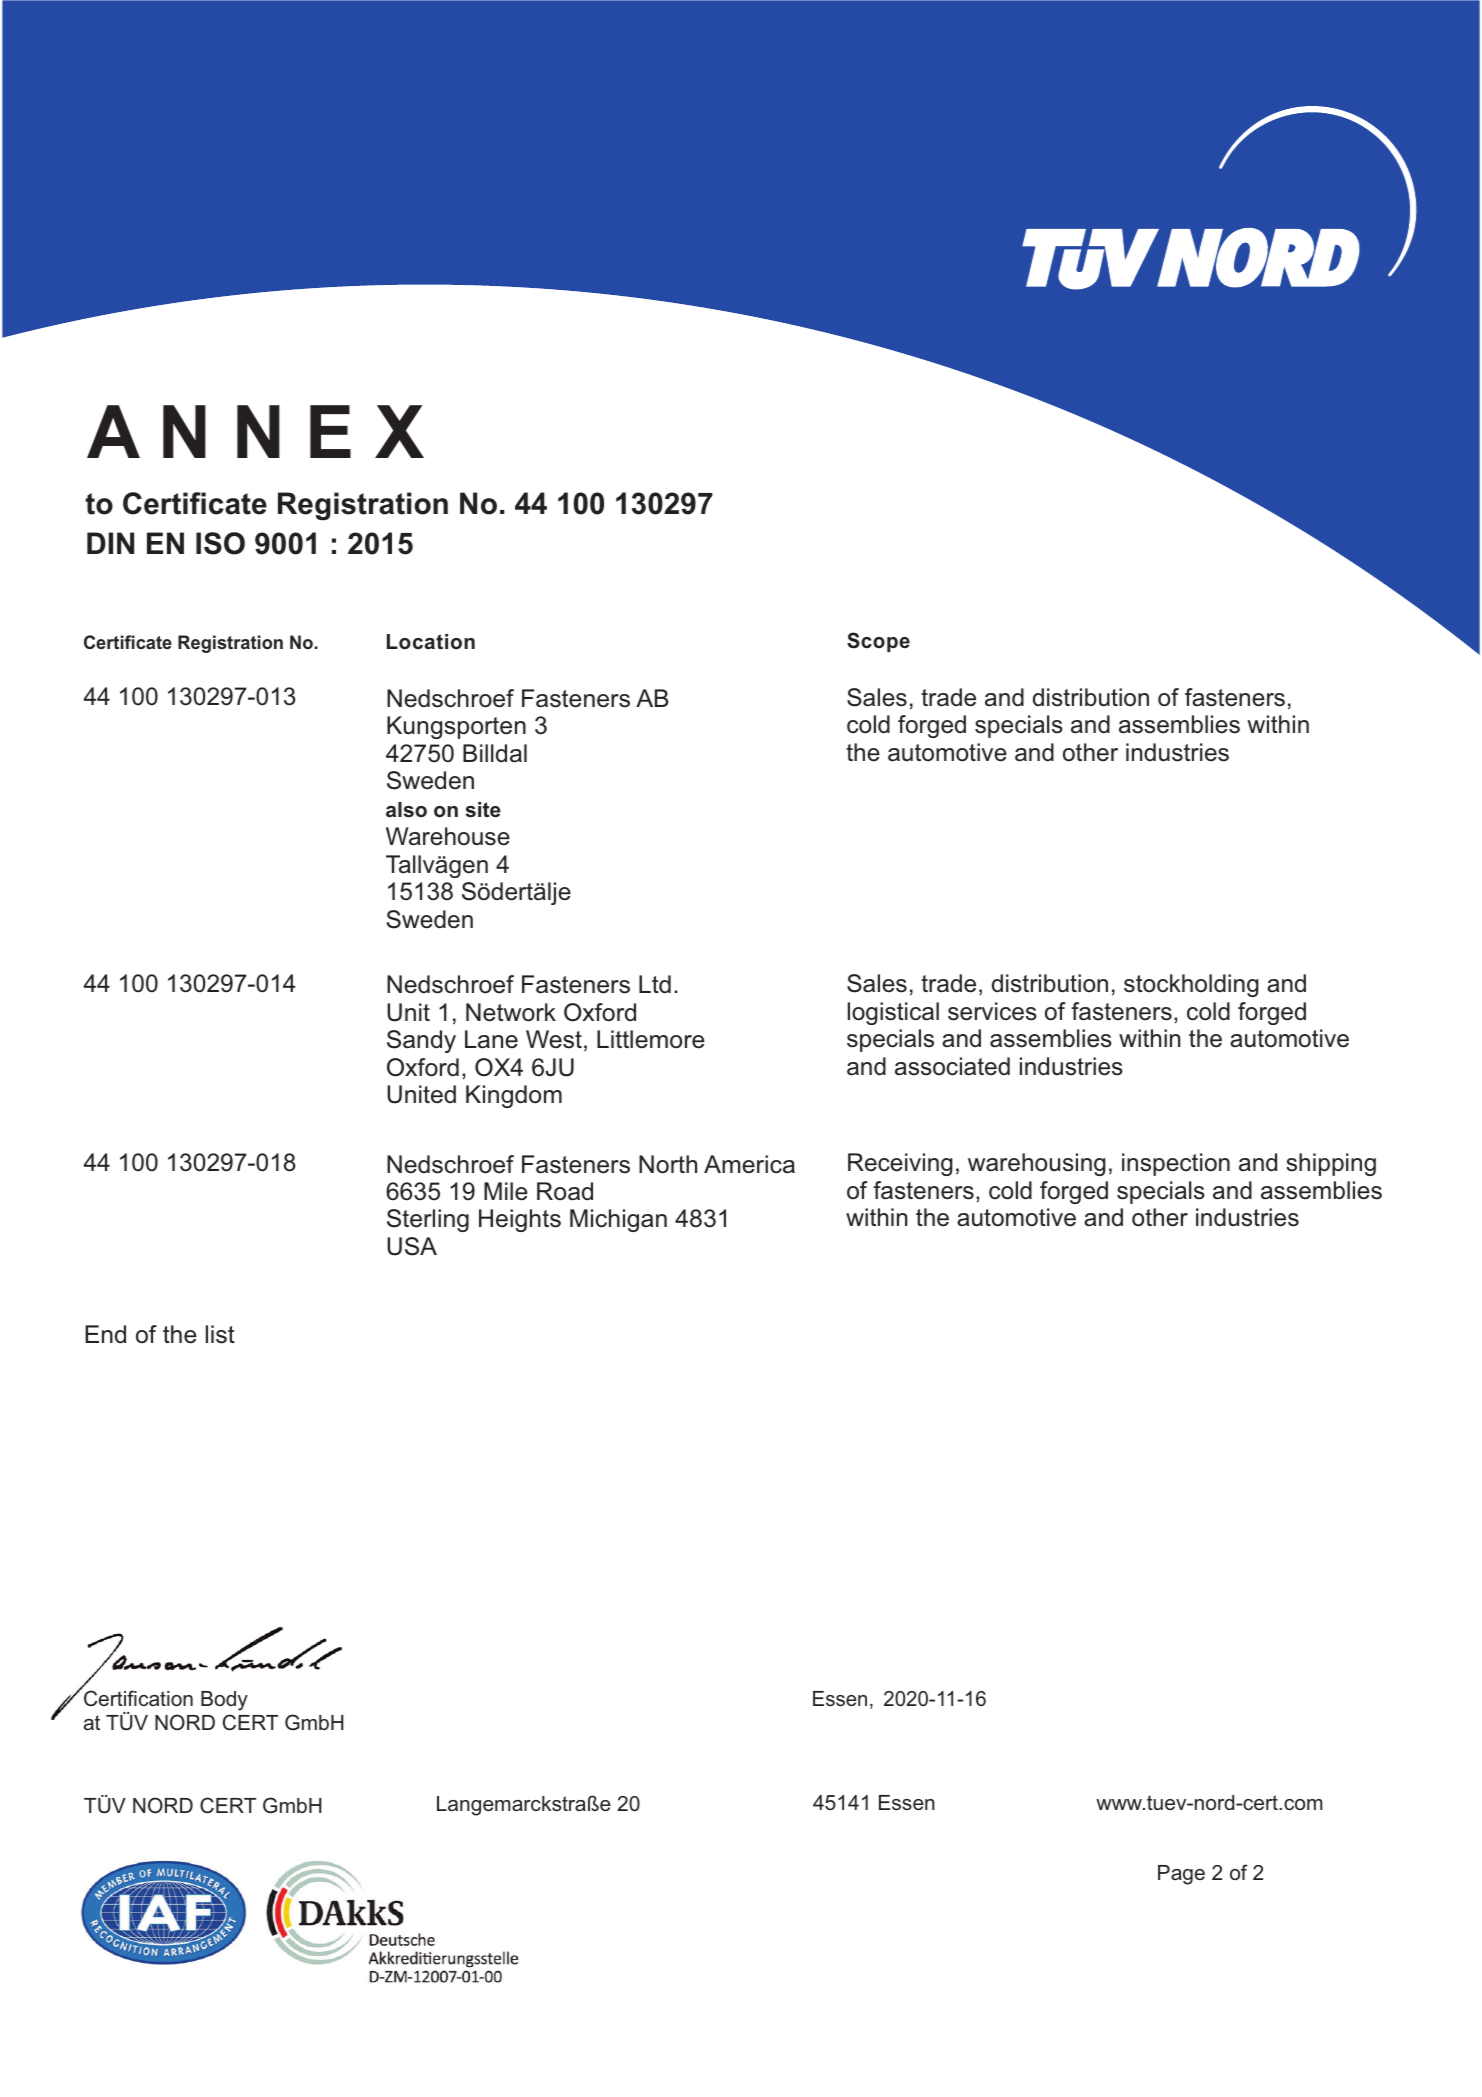 The width and height of the screenshot is (1482, 2097). Describe the element at coordinates (220, 543) in the screenshot. I see `ISO` at that location.
